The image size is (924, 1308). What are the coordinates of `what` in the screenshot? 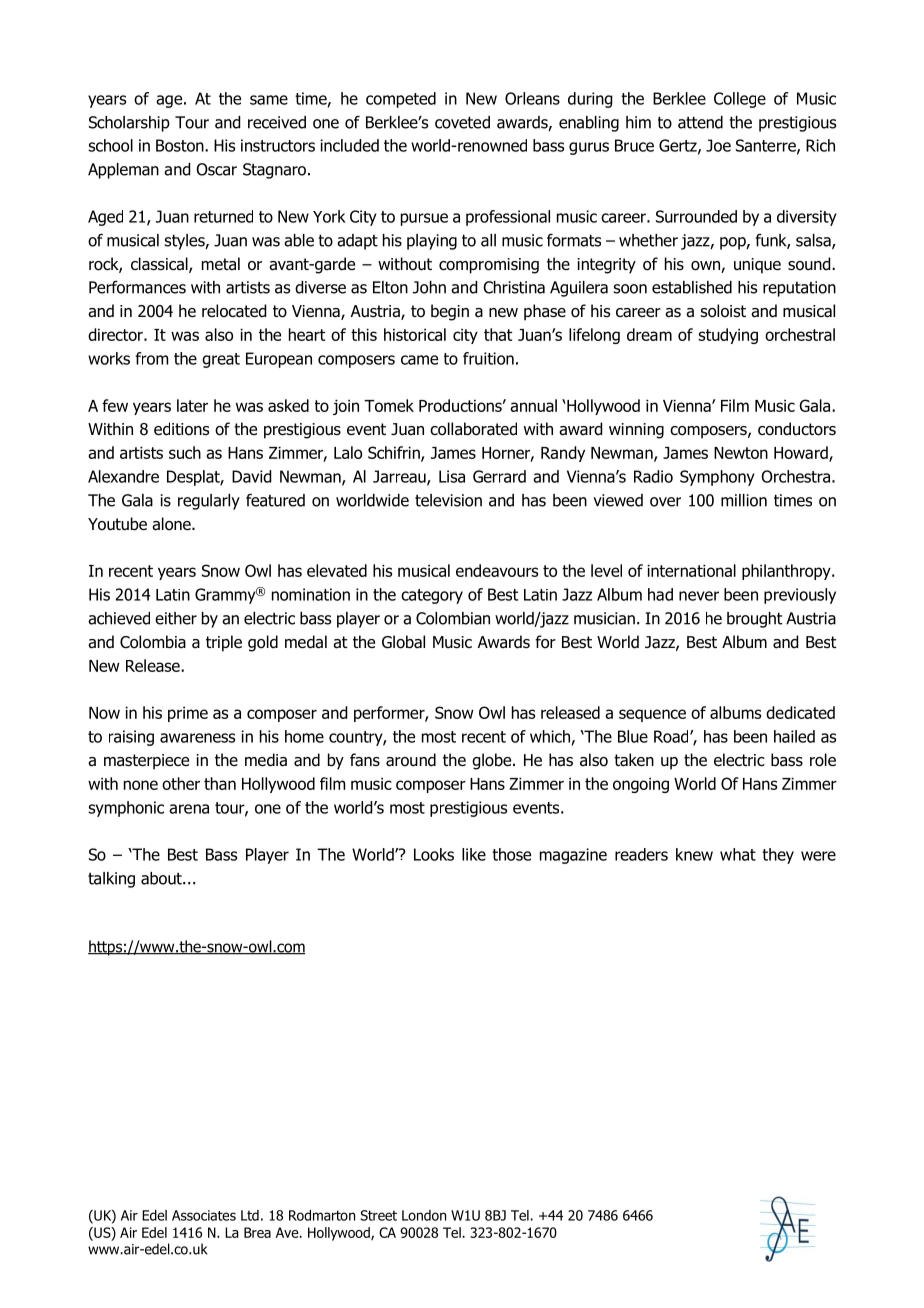 It's located at (738, 854).
